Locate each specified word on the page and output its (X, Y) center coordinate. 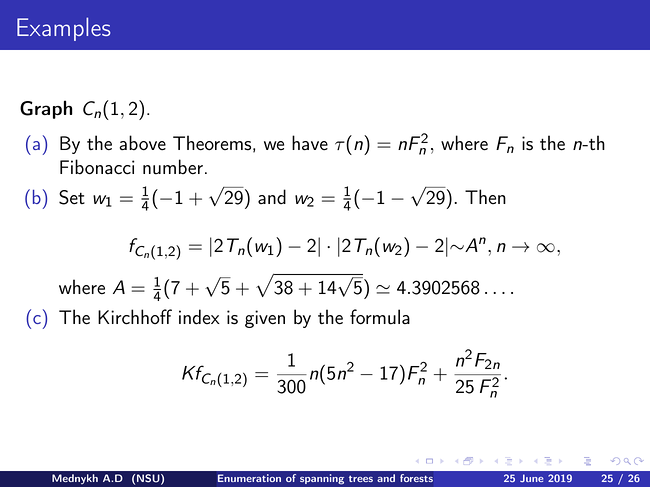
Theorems (212, 143)
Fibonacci (97, 167)
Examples (64, 29)
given (265, 319)
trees (361, 478)
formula (380, 317)
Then (485, 196)
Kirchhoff (135, 317)
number (173, 167)
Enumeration (249, 478)
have (310, 143)
